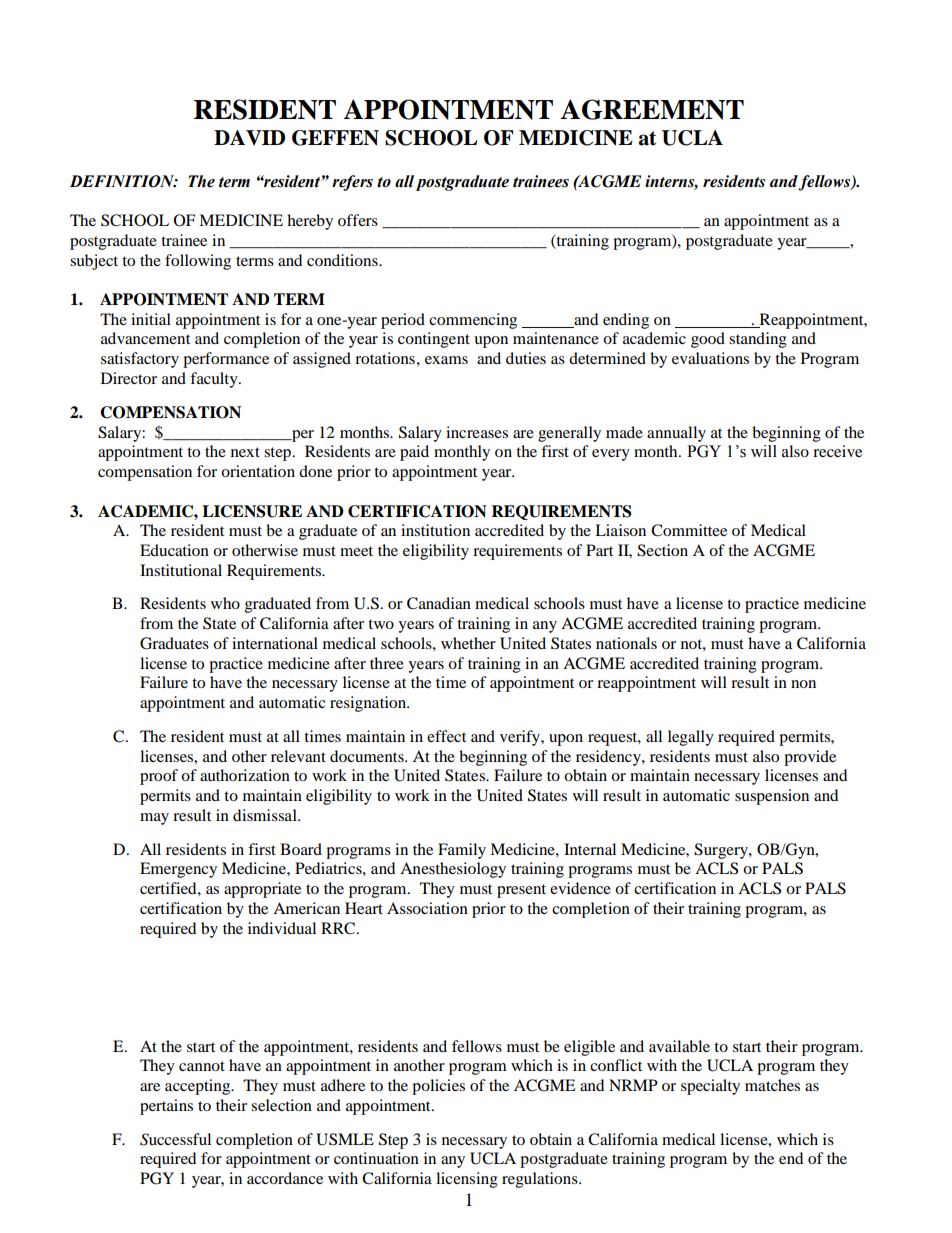  I want to click on Anesthesiology, so click(453, 870).
